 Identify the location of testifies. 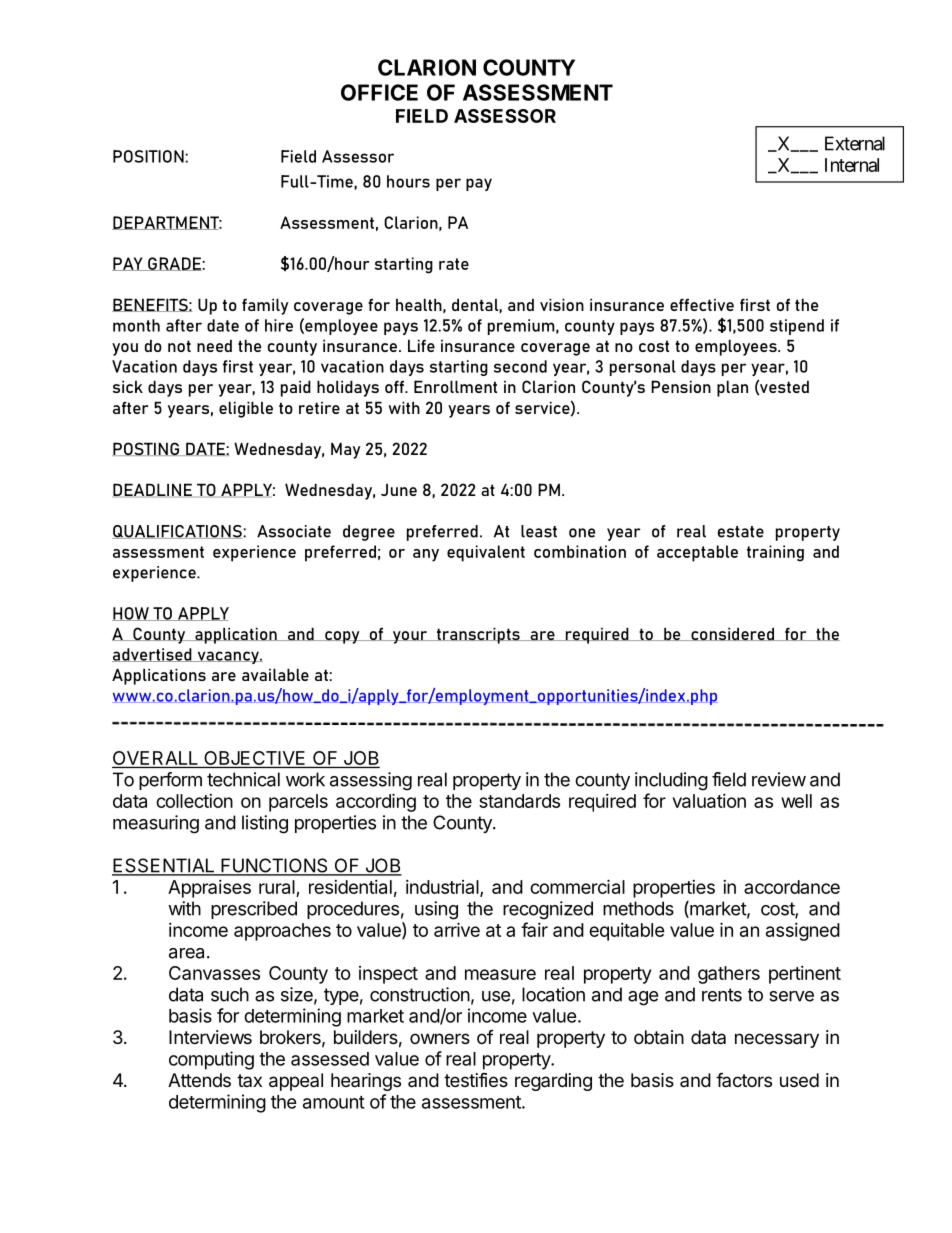
(476, 1080).
